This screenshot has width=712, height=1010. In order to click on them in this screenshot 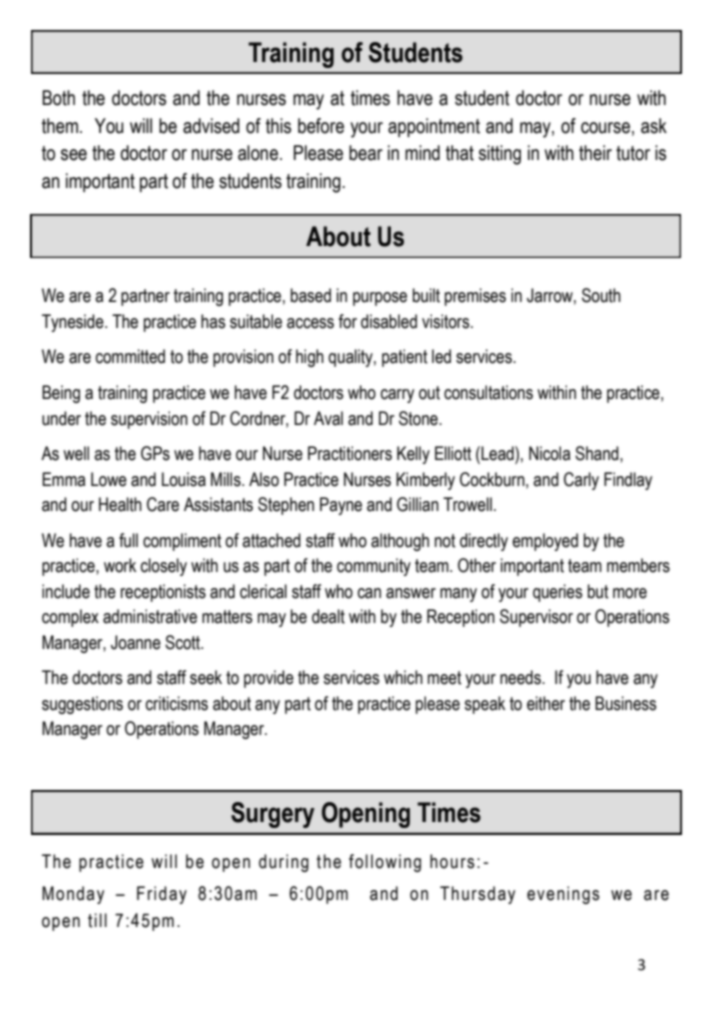, I will do `click(60, 126)`.
